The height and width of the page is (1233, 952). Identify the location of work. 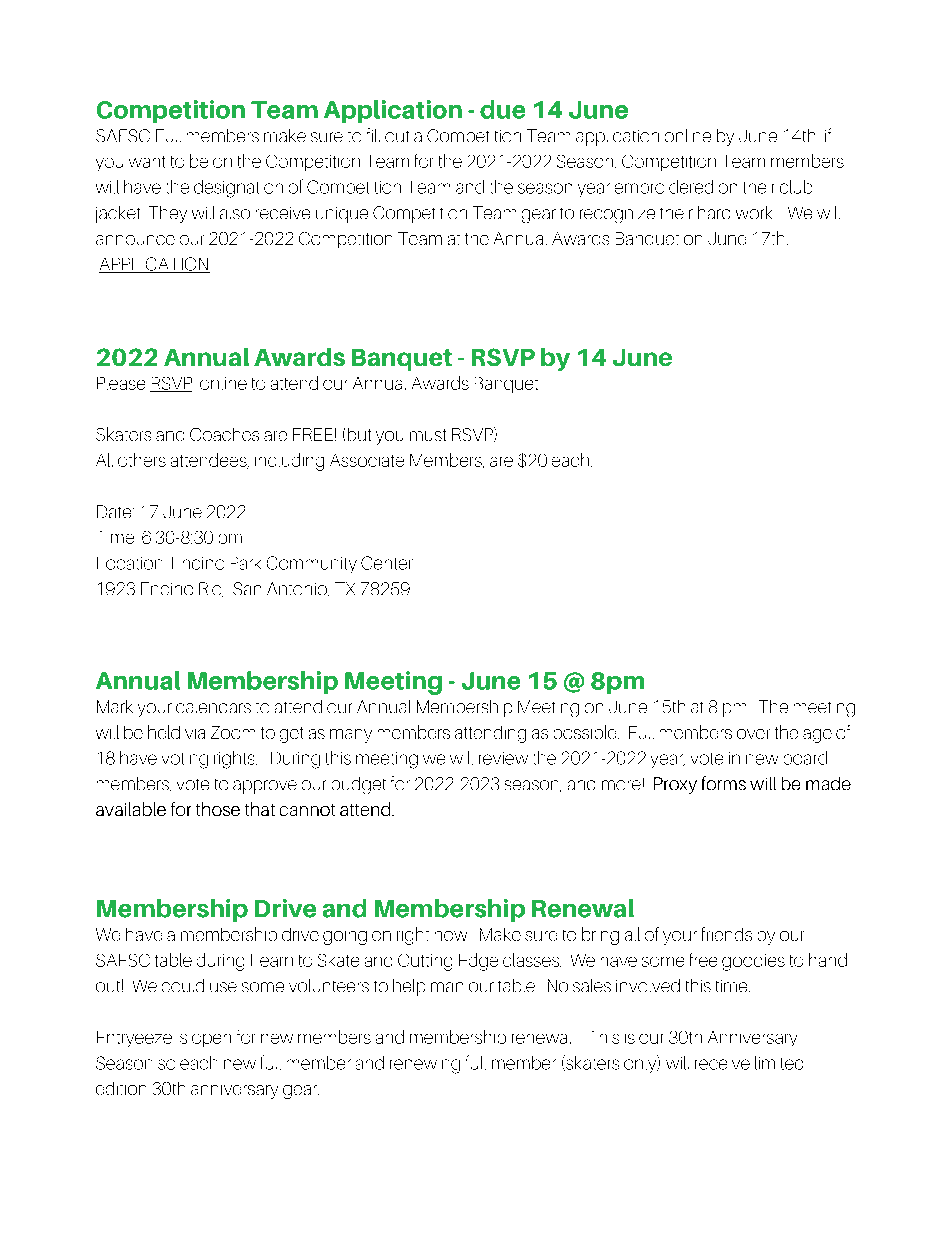
(754, 212).
